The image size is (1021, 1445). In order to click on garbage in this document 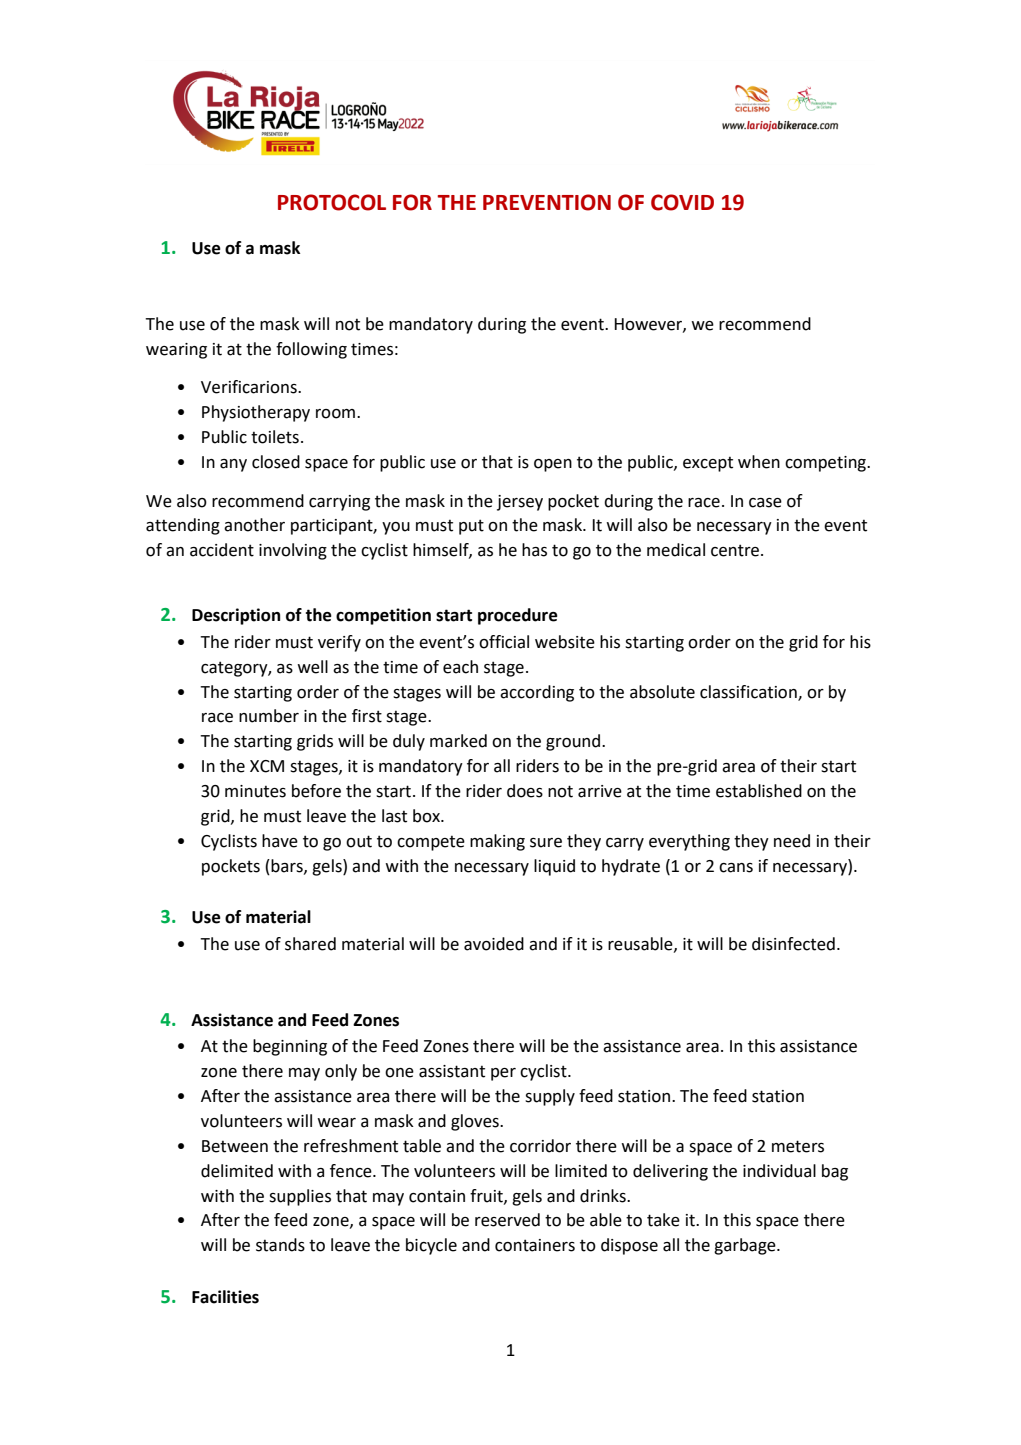, I will do `click(746, 1246)`.
